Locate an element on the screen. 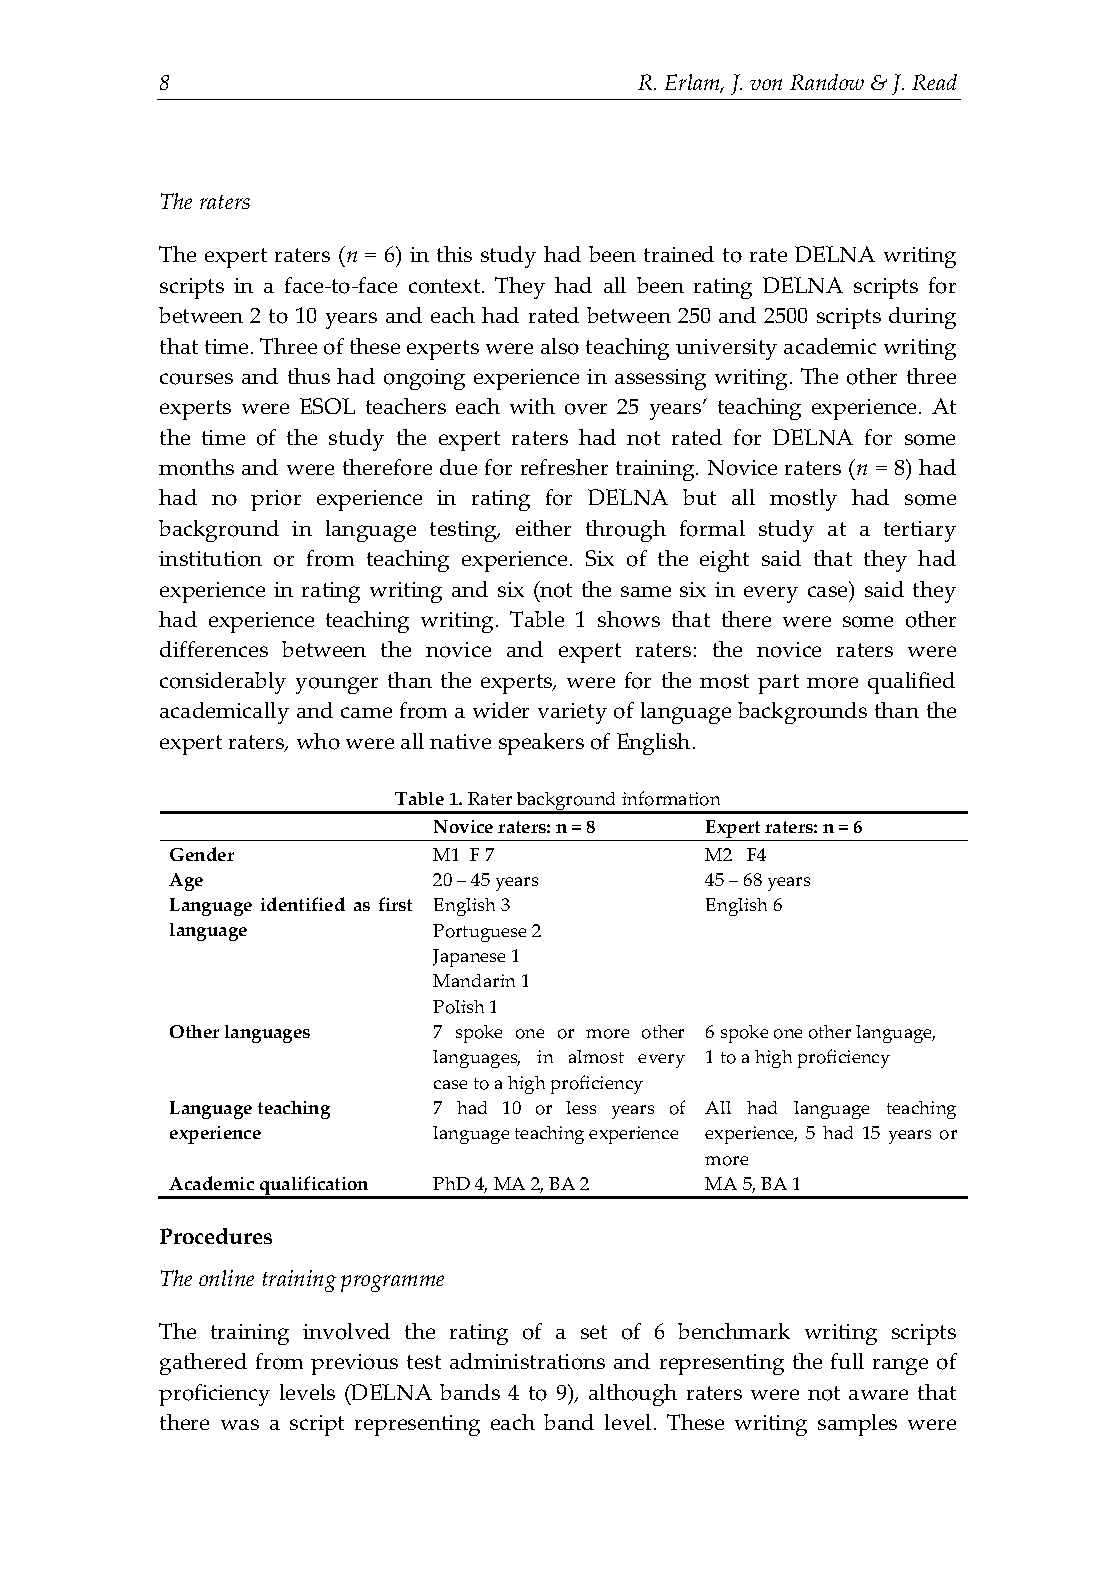 This screenshot has width=1117, height=1580. administrations is located at coordinates (527, 1361).
